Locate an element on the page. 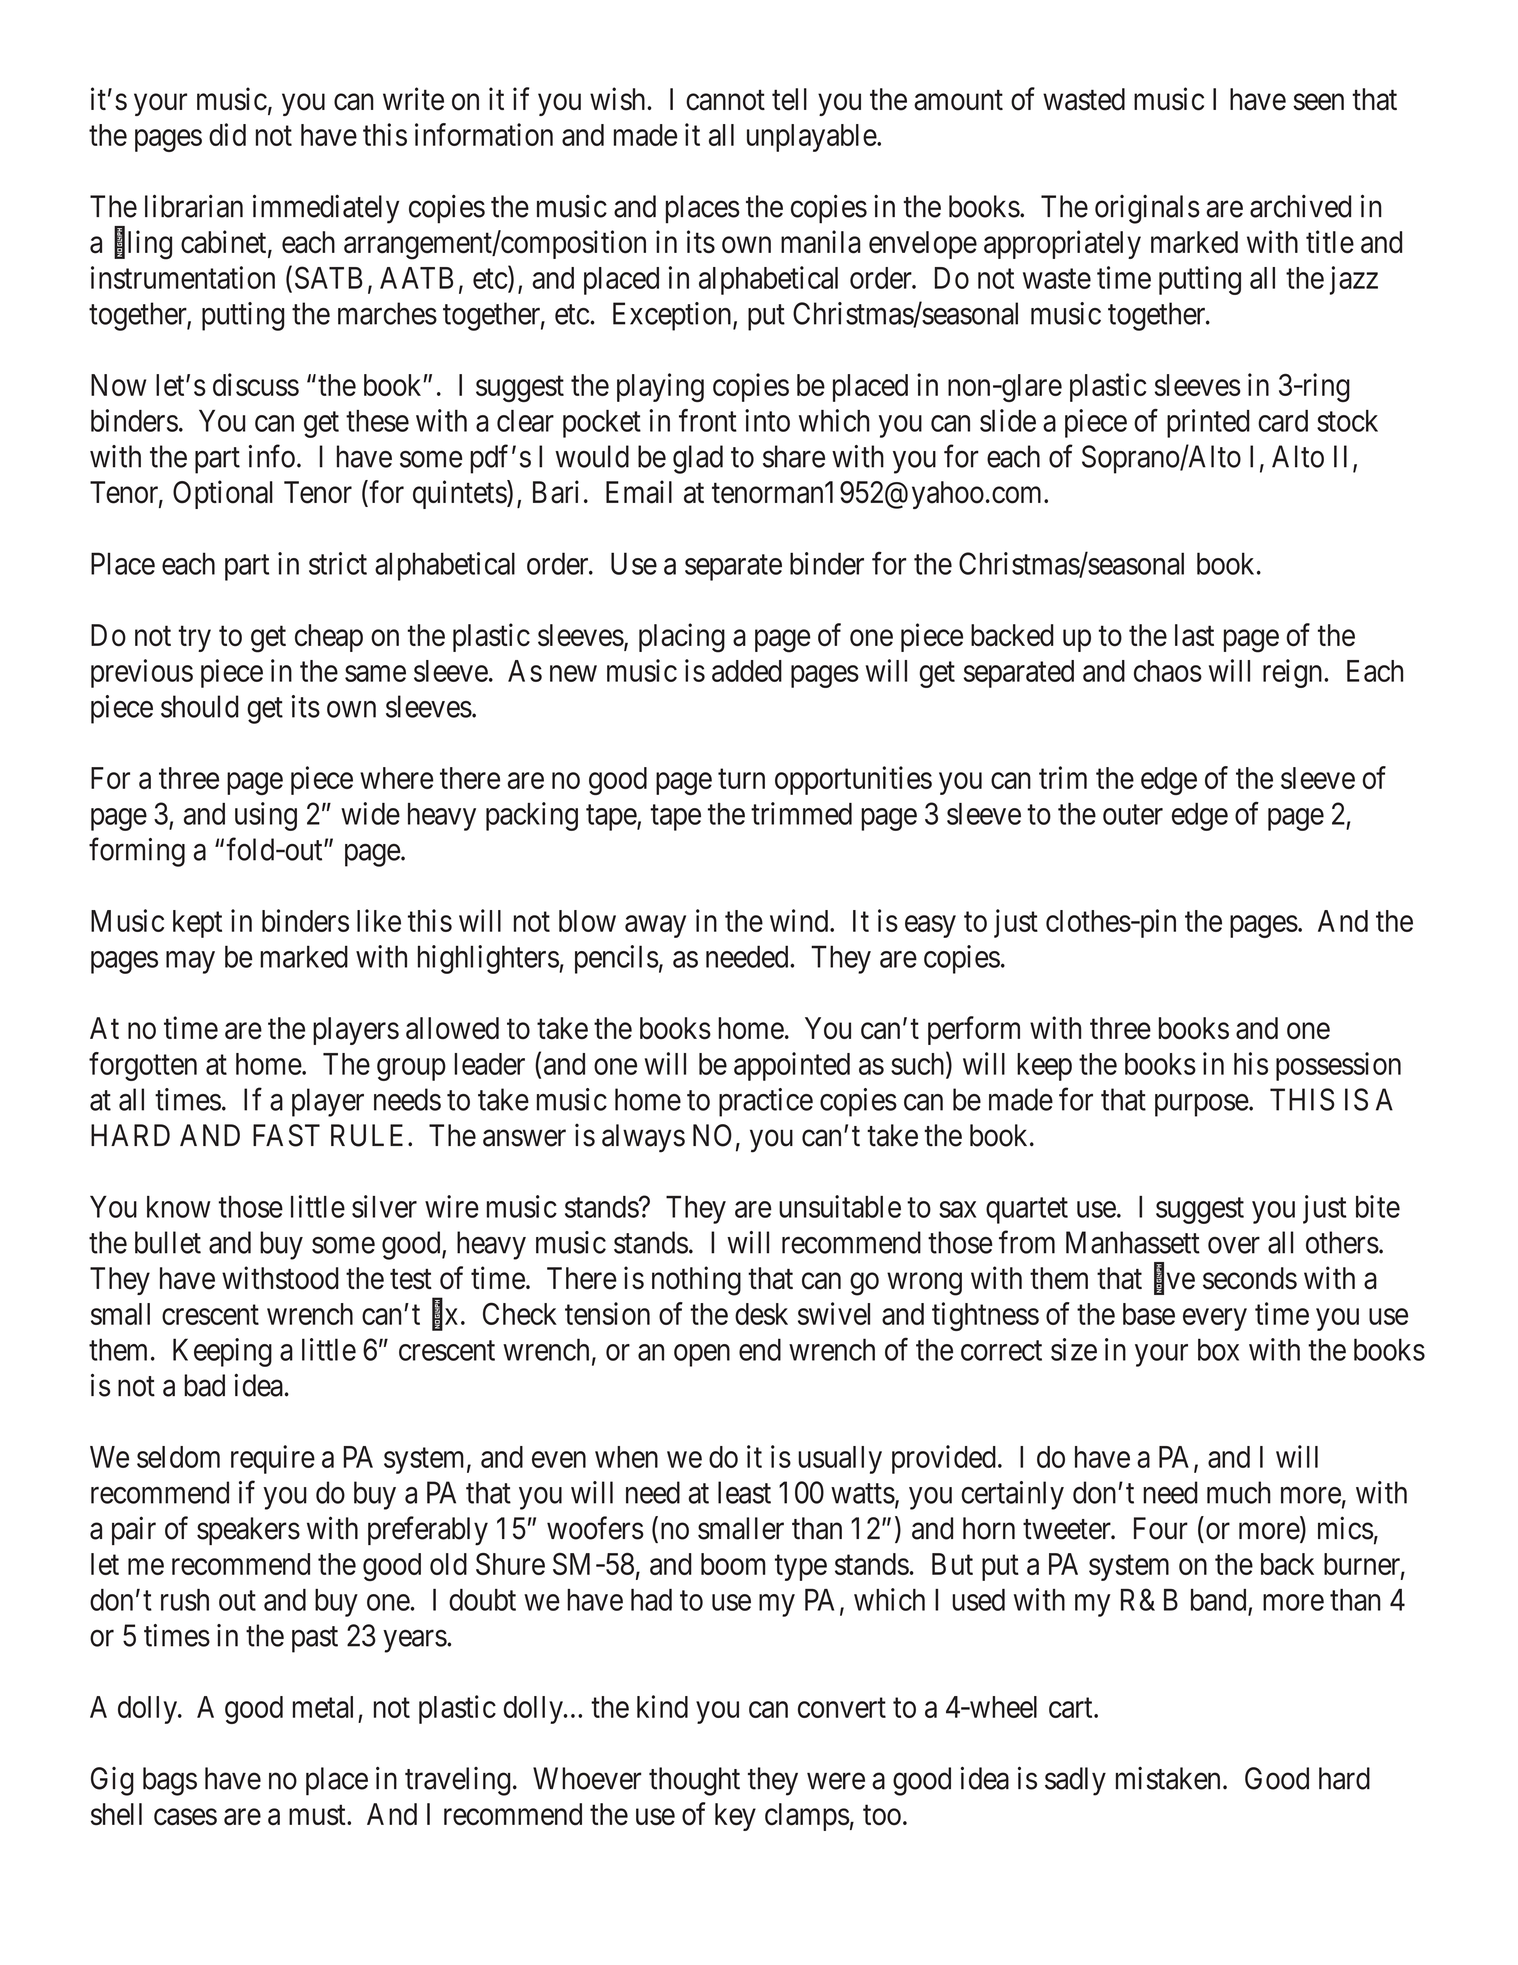 Image resolution: width=1518 pixels, height=1965 pixels. may is located at coordinates (190, 962).
